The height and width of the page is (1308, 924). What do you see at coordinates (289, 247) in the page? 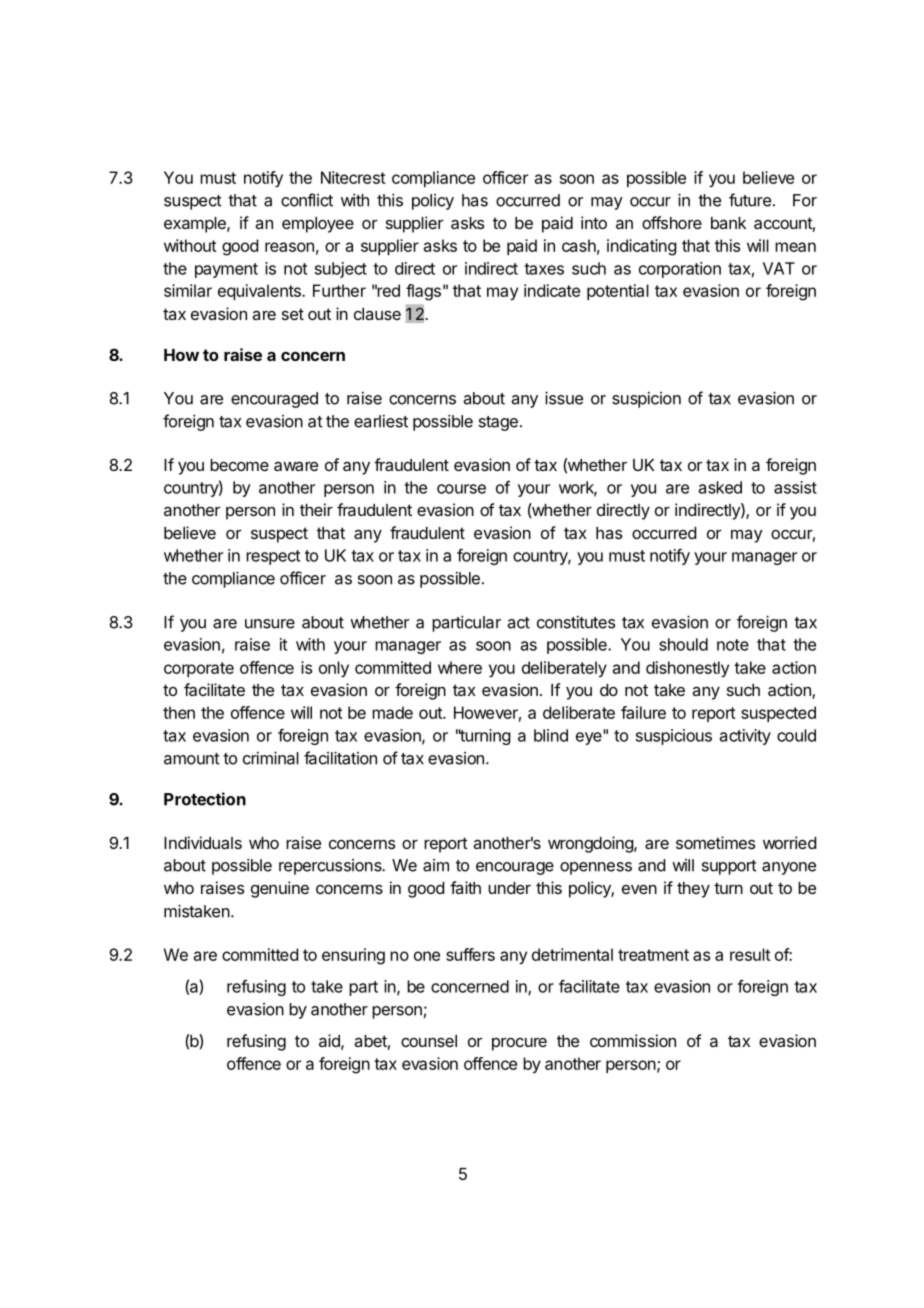
I see `reason` at bounding box center [289, 247].
